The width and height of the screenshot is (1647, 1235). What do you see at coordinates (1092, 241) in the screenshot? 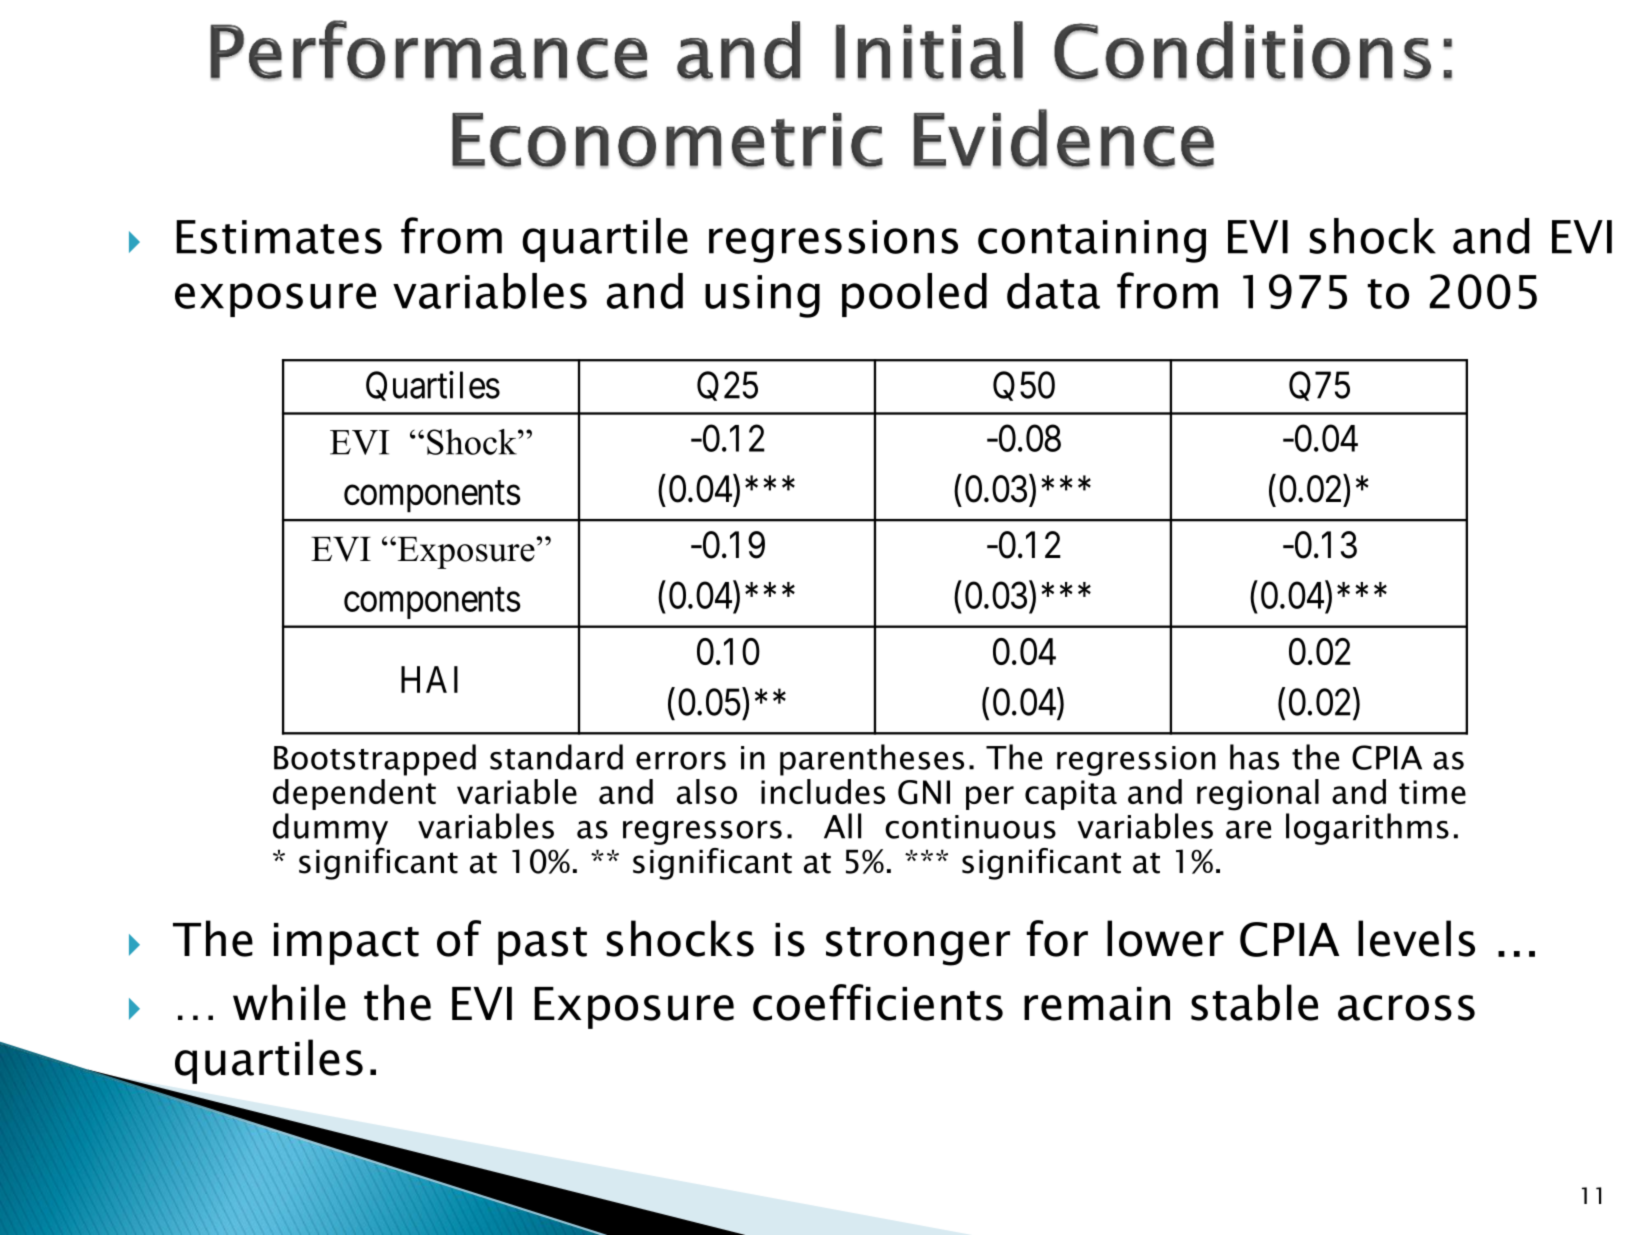
I see `containing` at bounding box center [1092, 241].
